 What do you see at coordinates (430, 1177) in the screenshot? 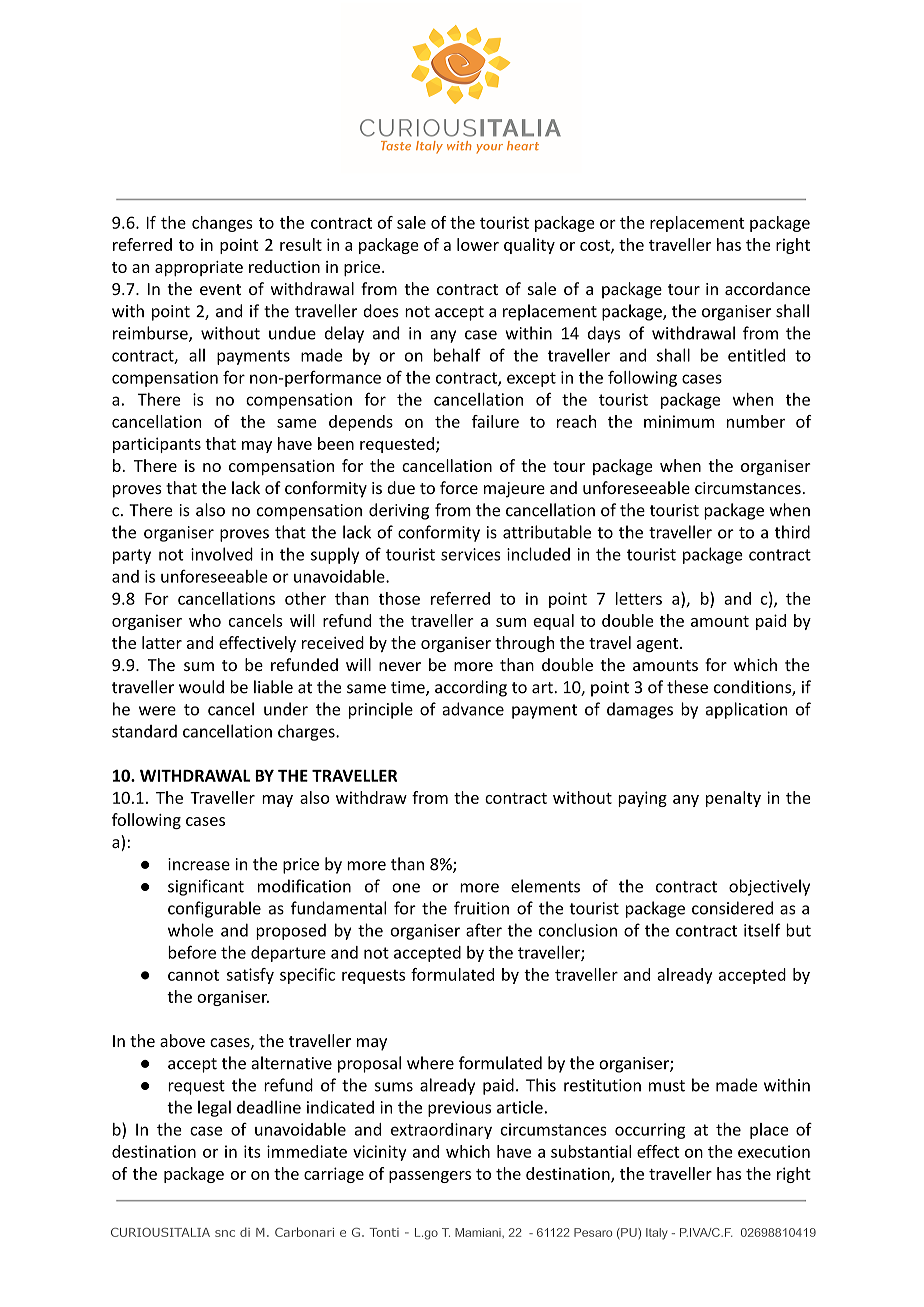
I see `passengers` at bounding box center [430, 1177].
